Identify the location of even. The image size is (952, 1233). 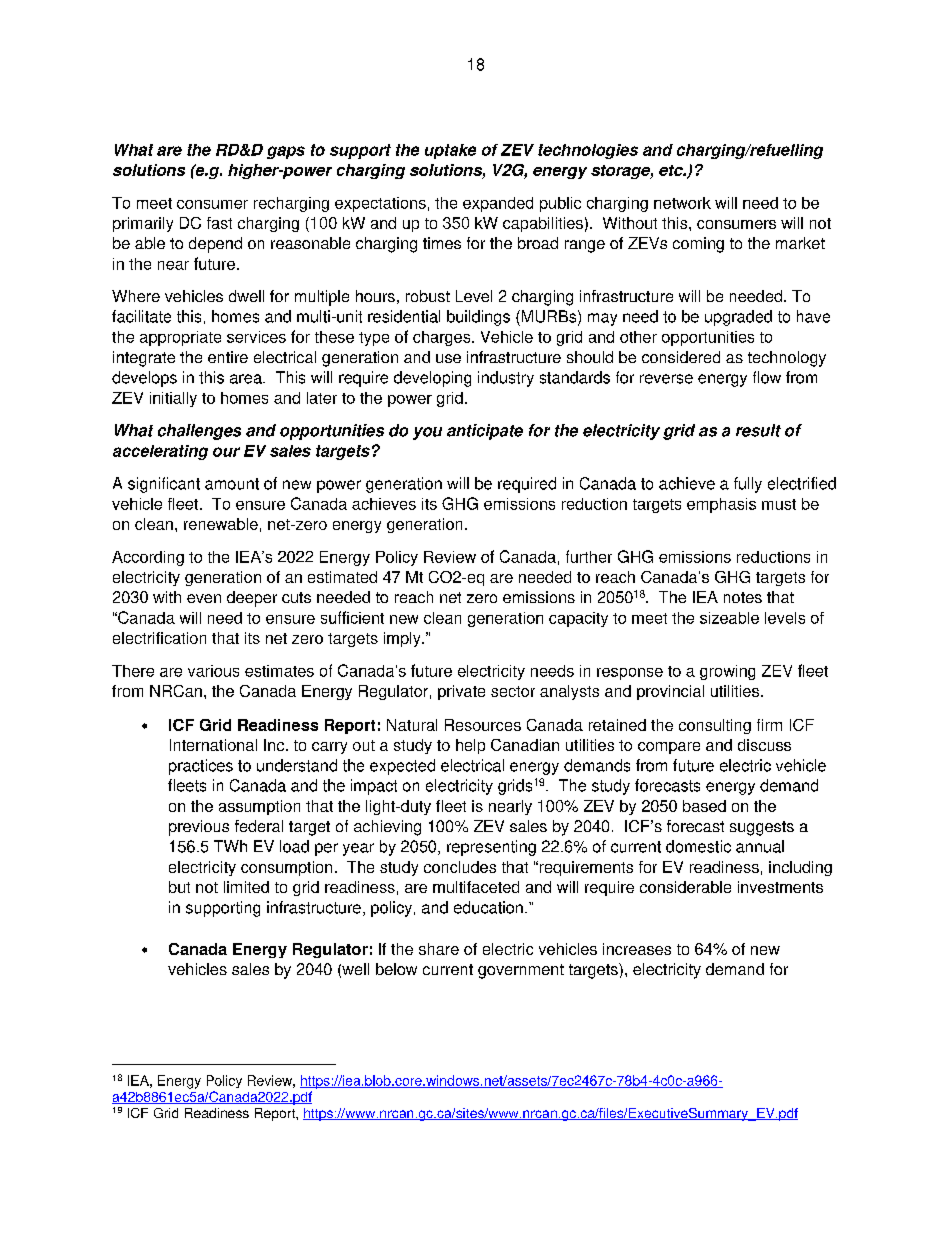
(204, 598).
